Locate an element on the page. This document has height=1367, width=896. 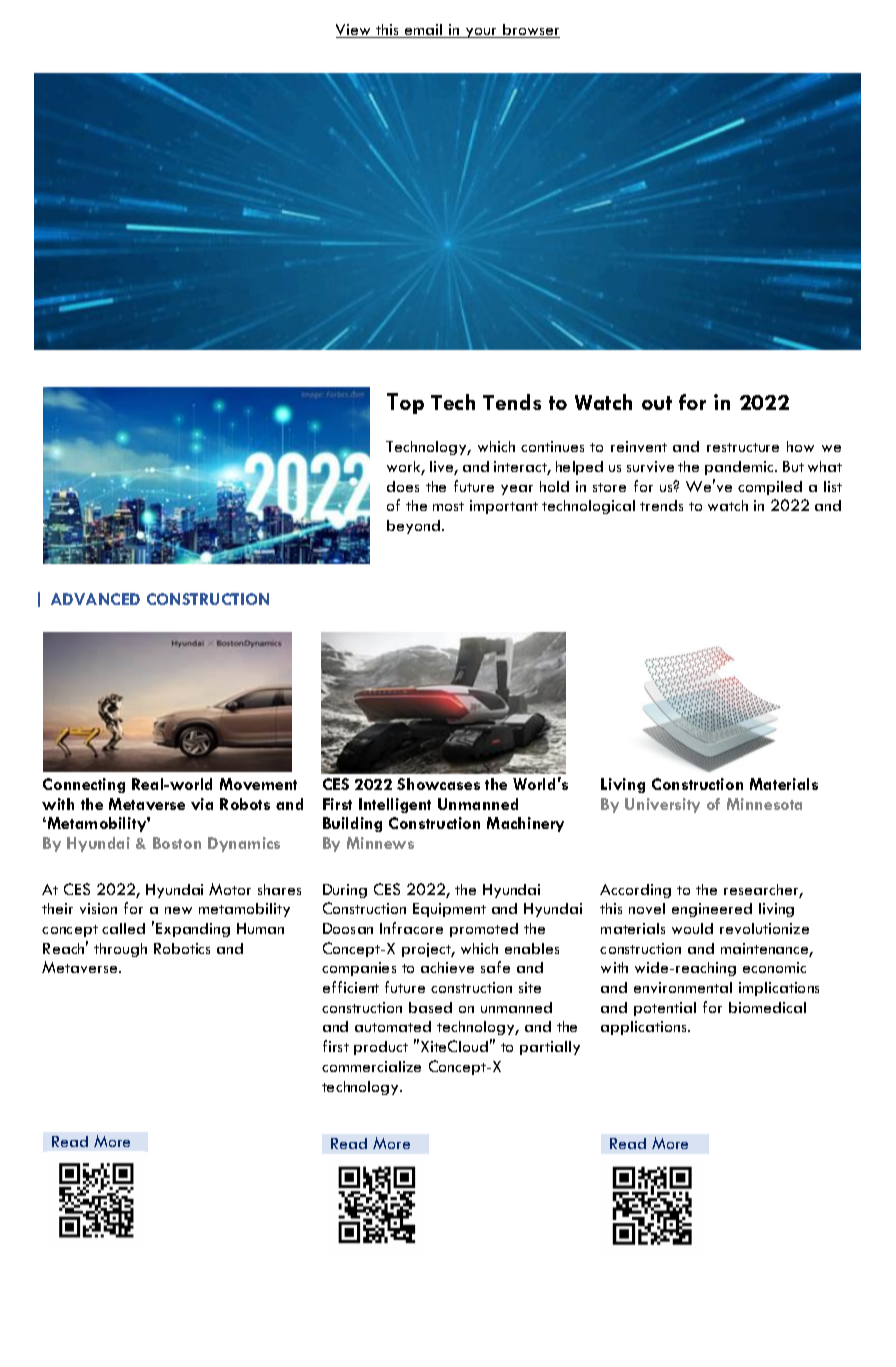
Tends is located at coordinates (512, 402).
